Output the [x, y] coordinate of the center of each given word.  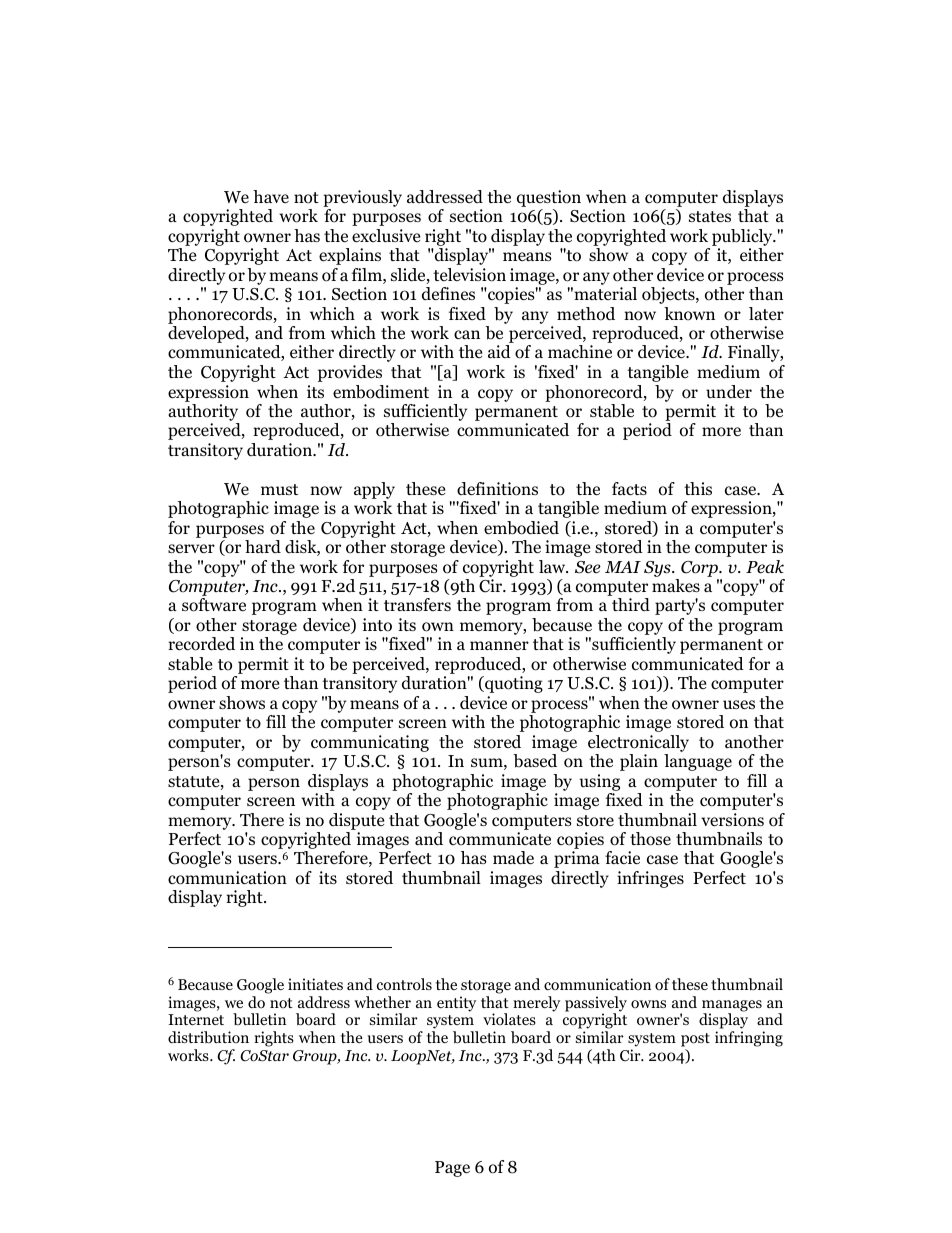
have [271, 196]
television [469, 275]
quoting [513, 684]
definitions [497, 489]
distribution [208, 1037]
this [698, 488]
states [710, 217]
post [695, 1041]
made [513, 858]
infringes [650, 879]
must [279, 489]
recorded [201, 644]
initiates [315, 984]
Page [452, 1169]
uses [739, 705]
